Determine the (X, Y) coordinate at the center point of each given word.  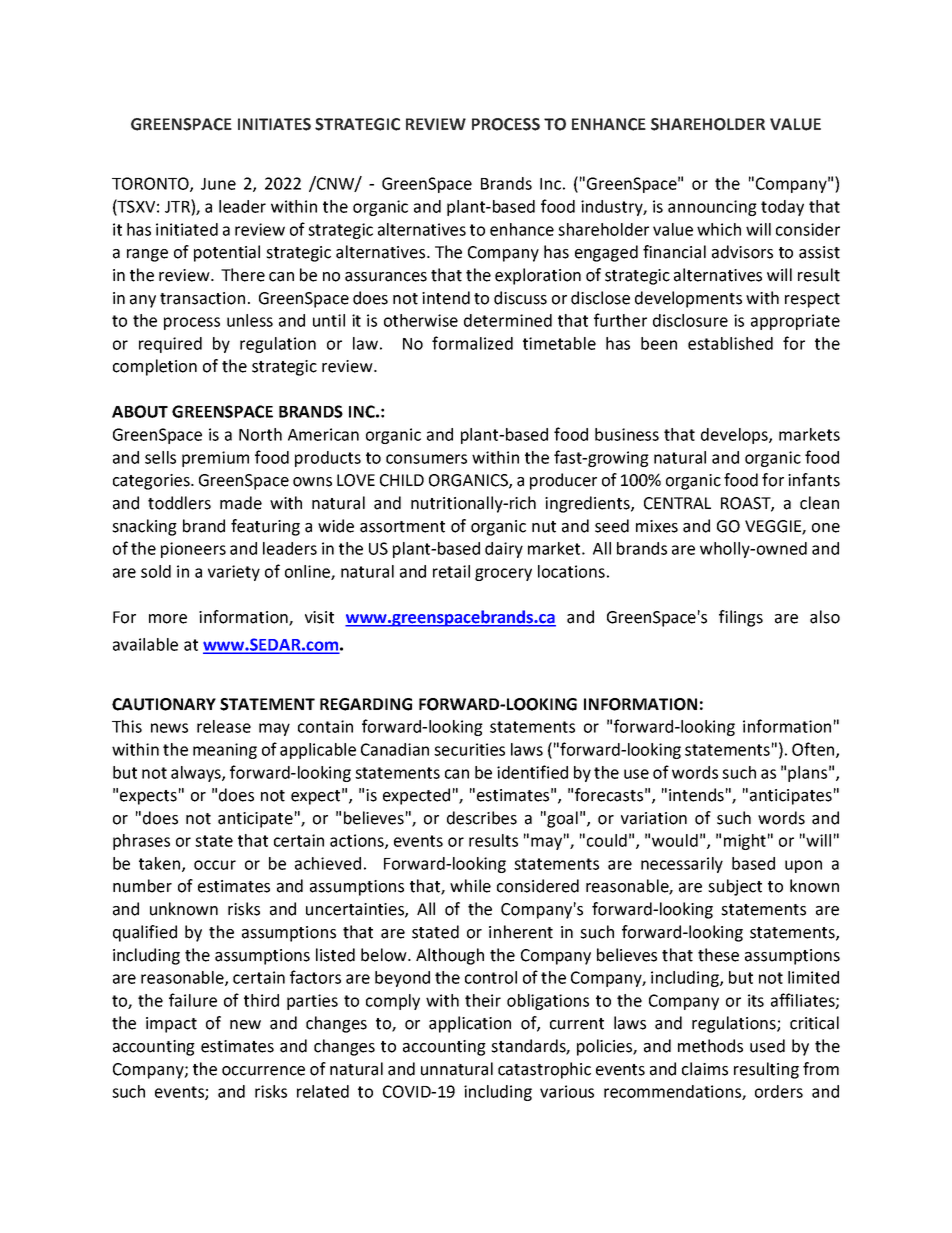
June (218, 184)
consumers (426, 459)
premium (215, 459)
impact (171, 1025)
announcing (712, 208)
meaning (225, 751)
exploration (538, 276)
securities (469, 749)
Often (813, 749)
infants (814, 480)
